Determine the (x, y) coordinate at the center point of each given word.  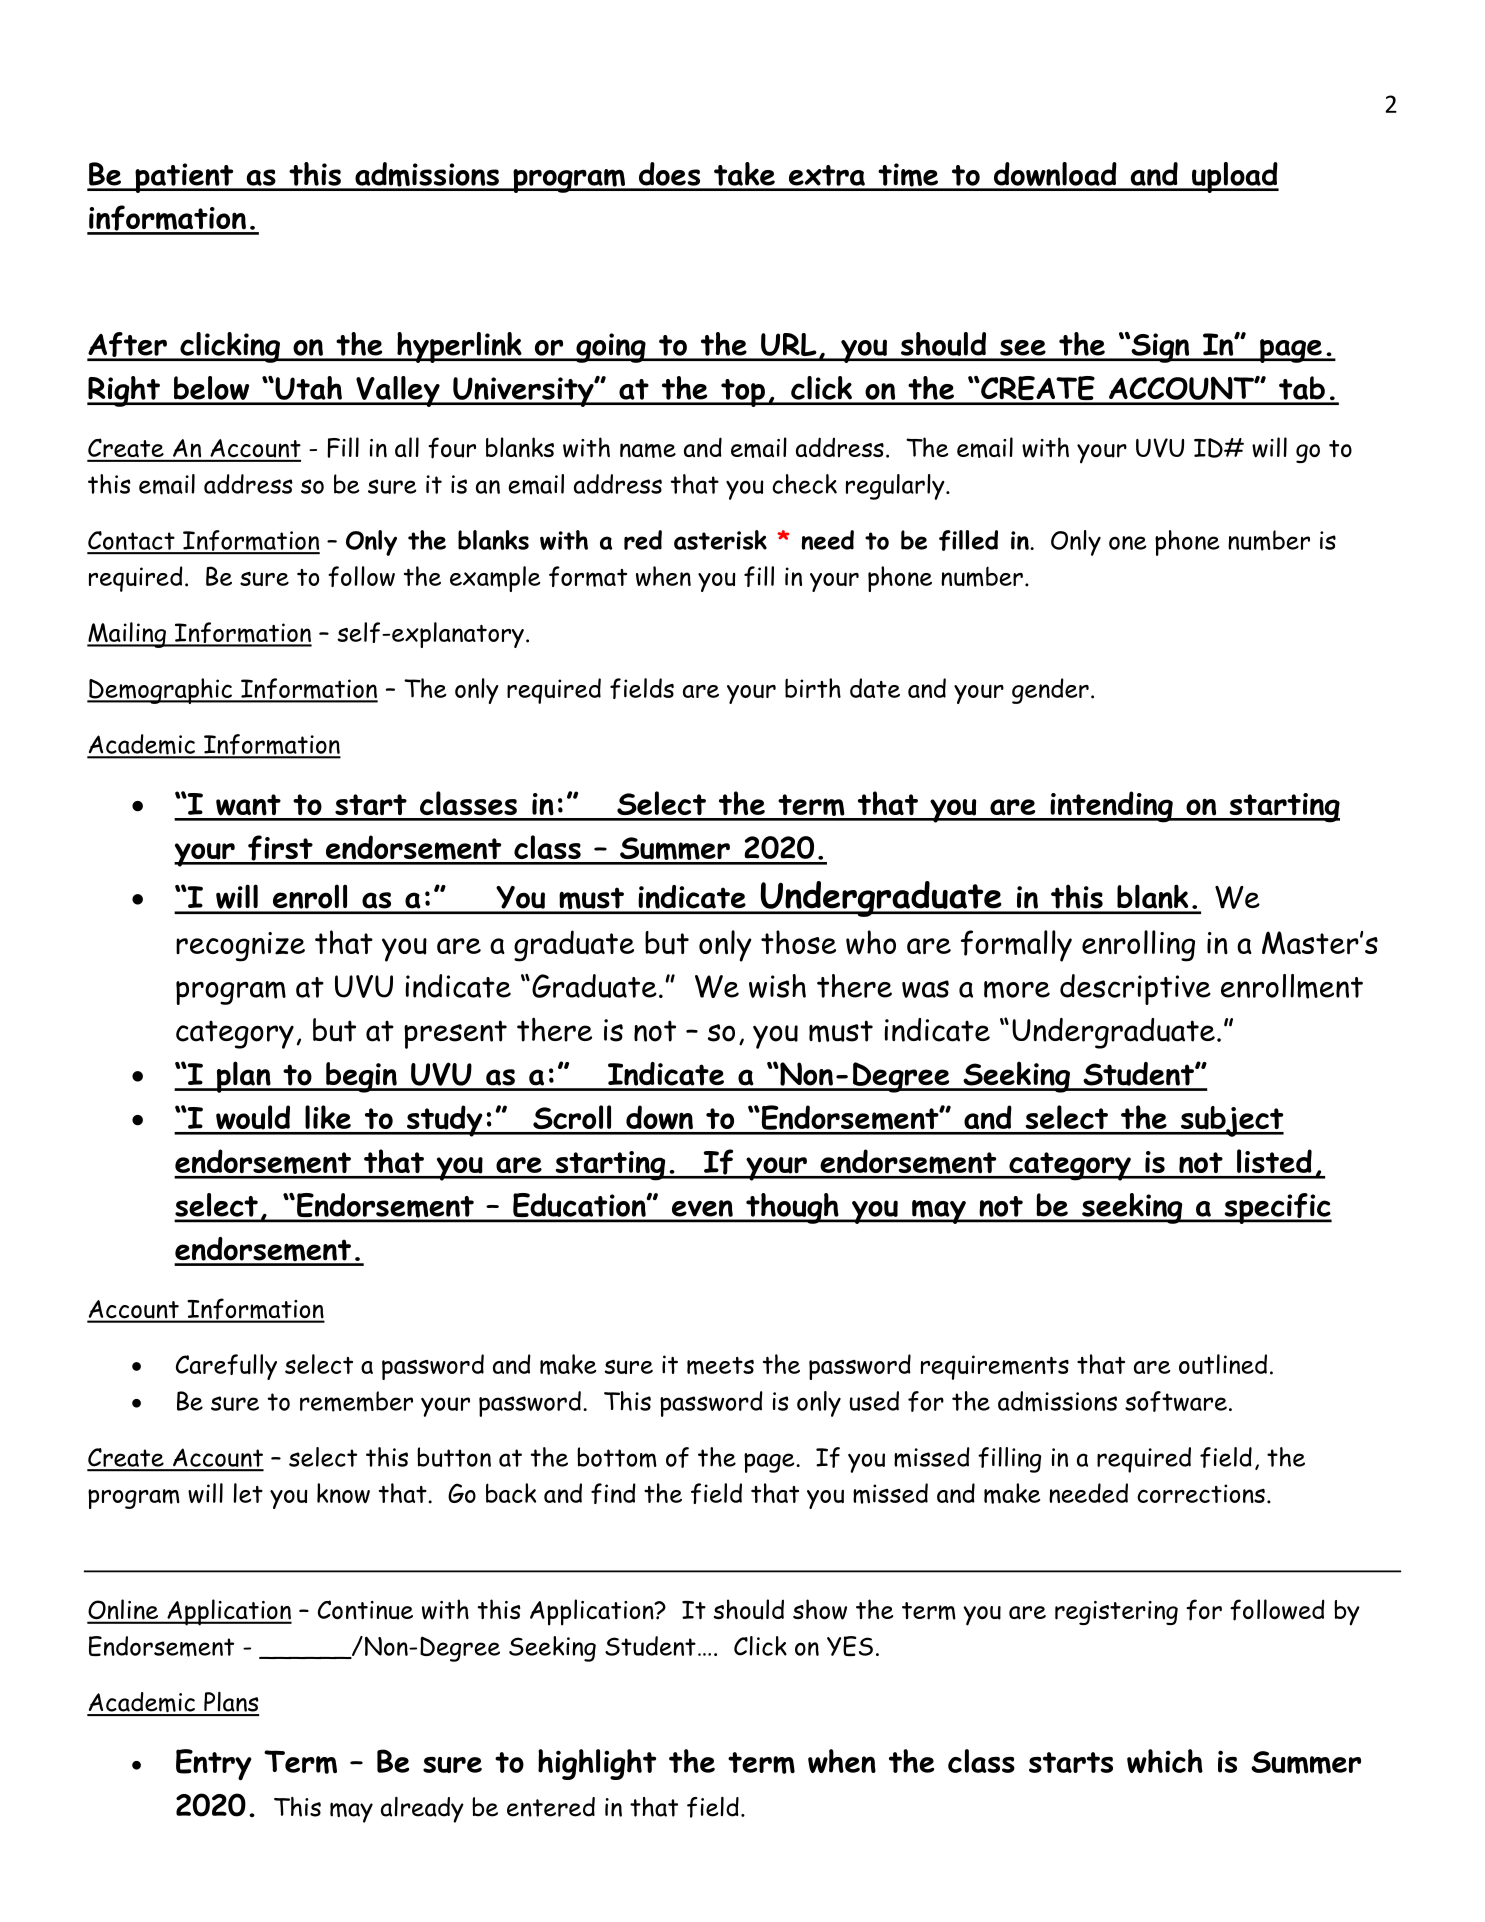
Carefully (226, 1367)
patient (184, 178)
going (611, 348)
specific (1277, 1208)
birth (813, 688)
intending (1111, 807)
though (792, 1208)
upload (1234, 177)
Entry (214, 1764)
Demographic (160, 691)
